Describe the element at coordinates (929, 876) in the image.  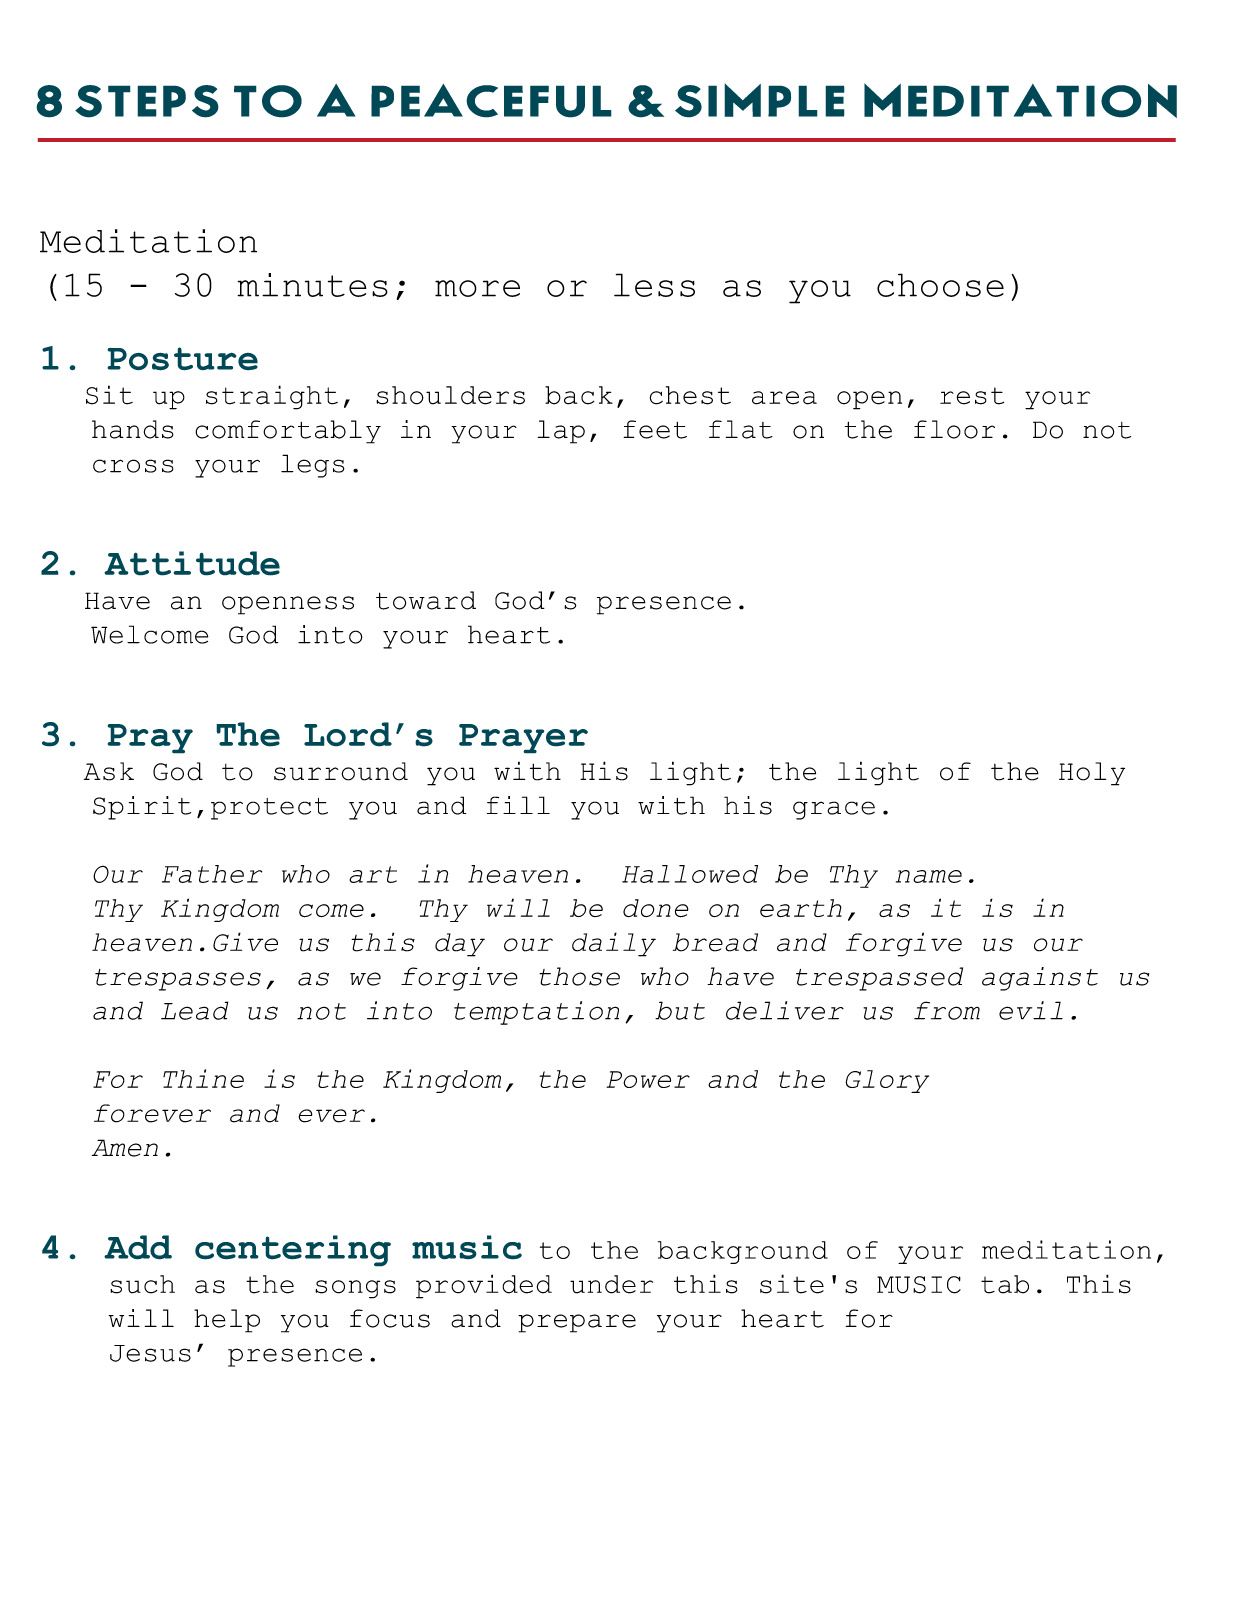
I see `name` at that location.
